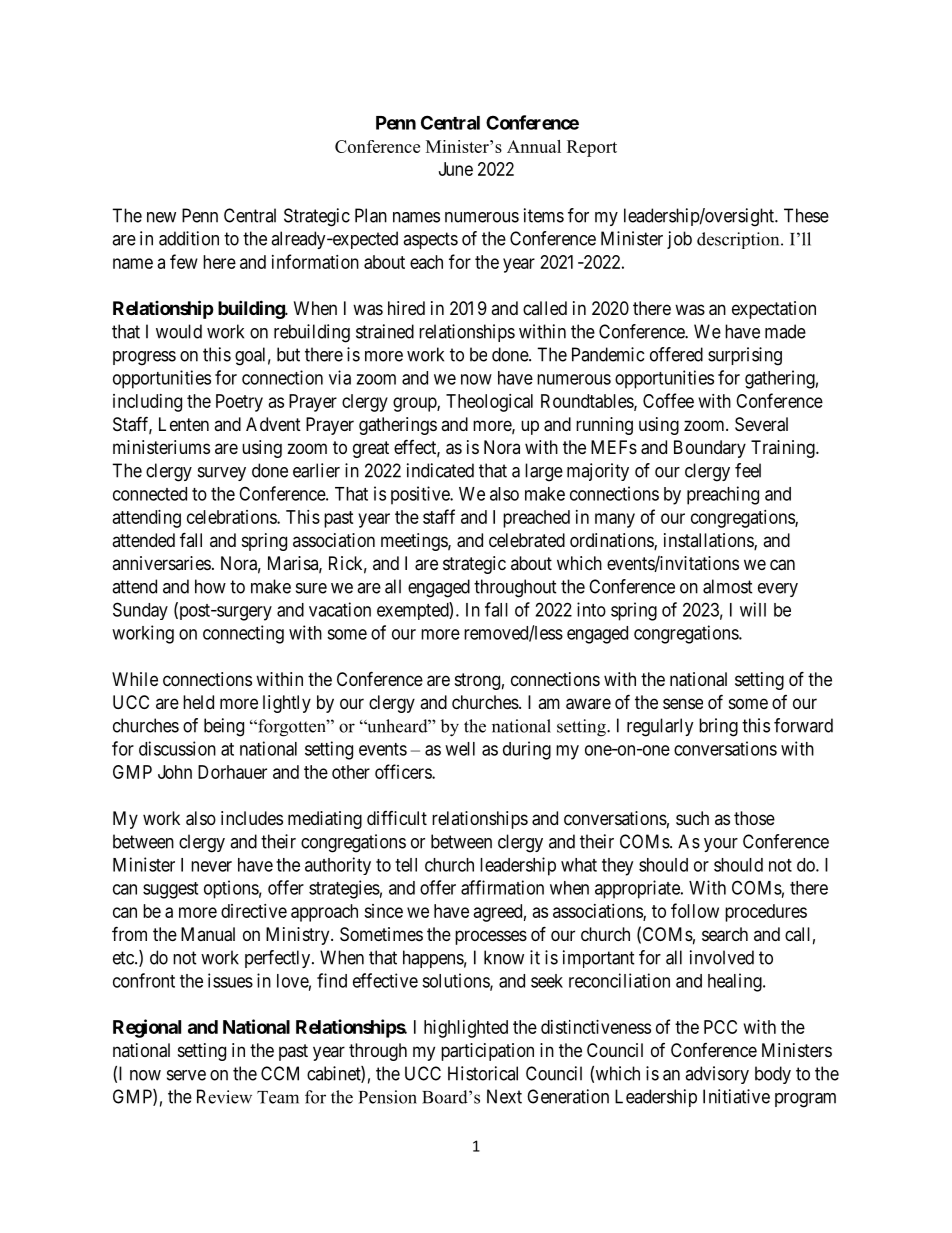 This page has width=952, height=1233. I want to click on vacation, so click(340, 609).
